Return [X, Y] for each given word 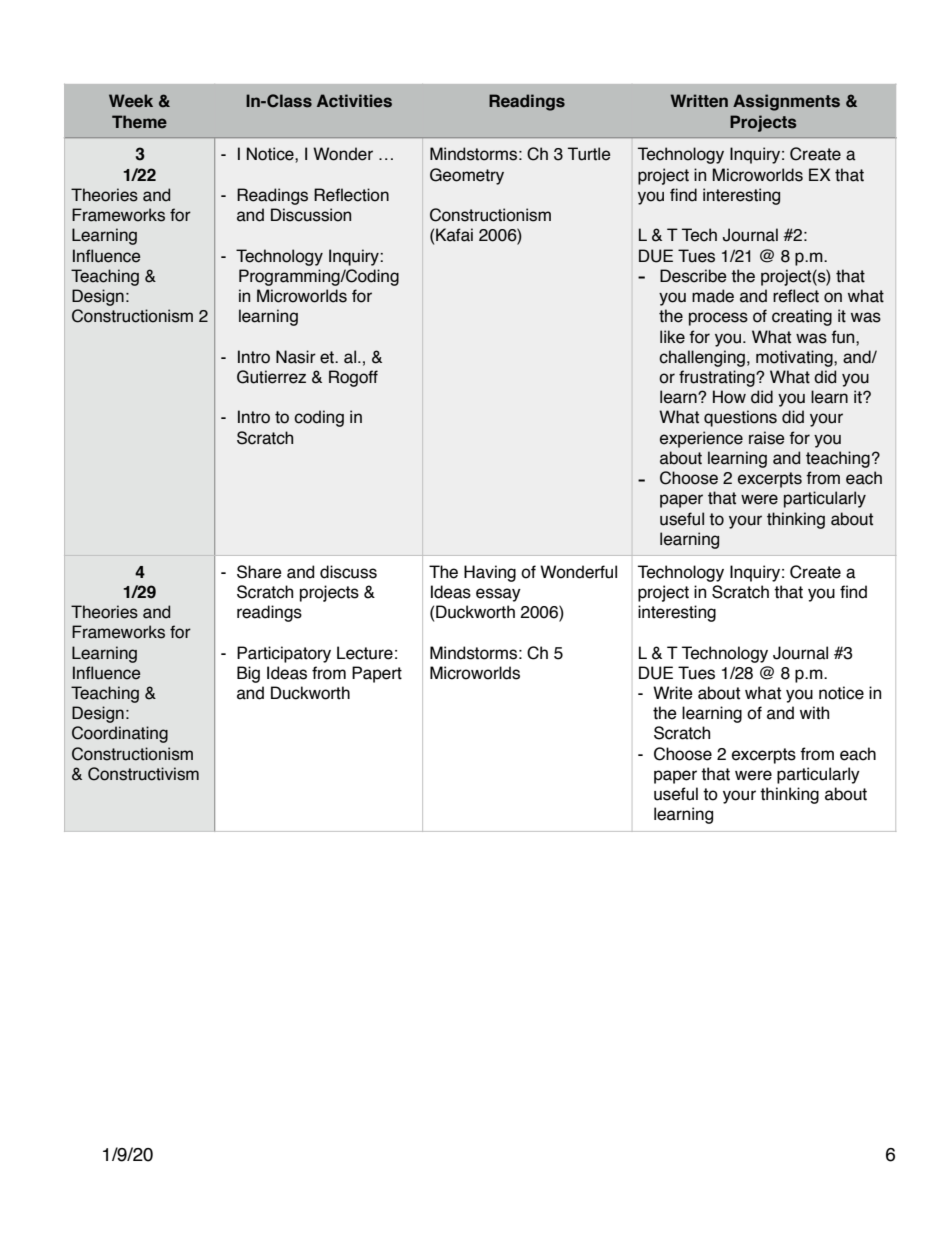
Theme [139, 122]
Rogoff [353, 378]
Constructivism [143, 774]
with [814, 713]
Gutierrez [271, 377]
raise [767, 438]
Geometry [467, 176]
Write [673, 693]
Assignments [786, 102]
